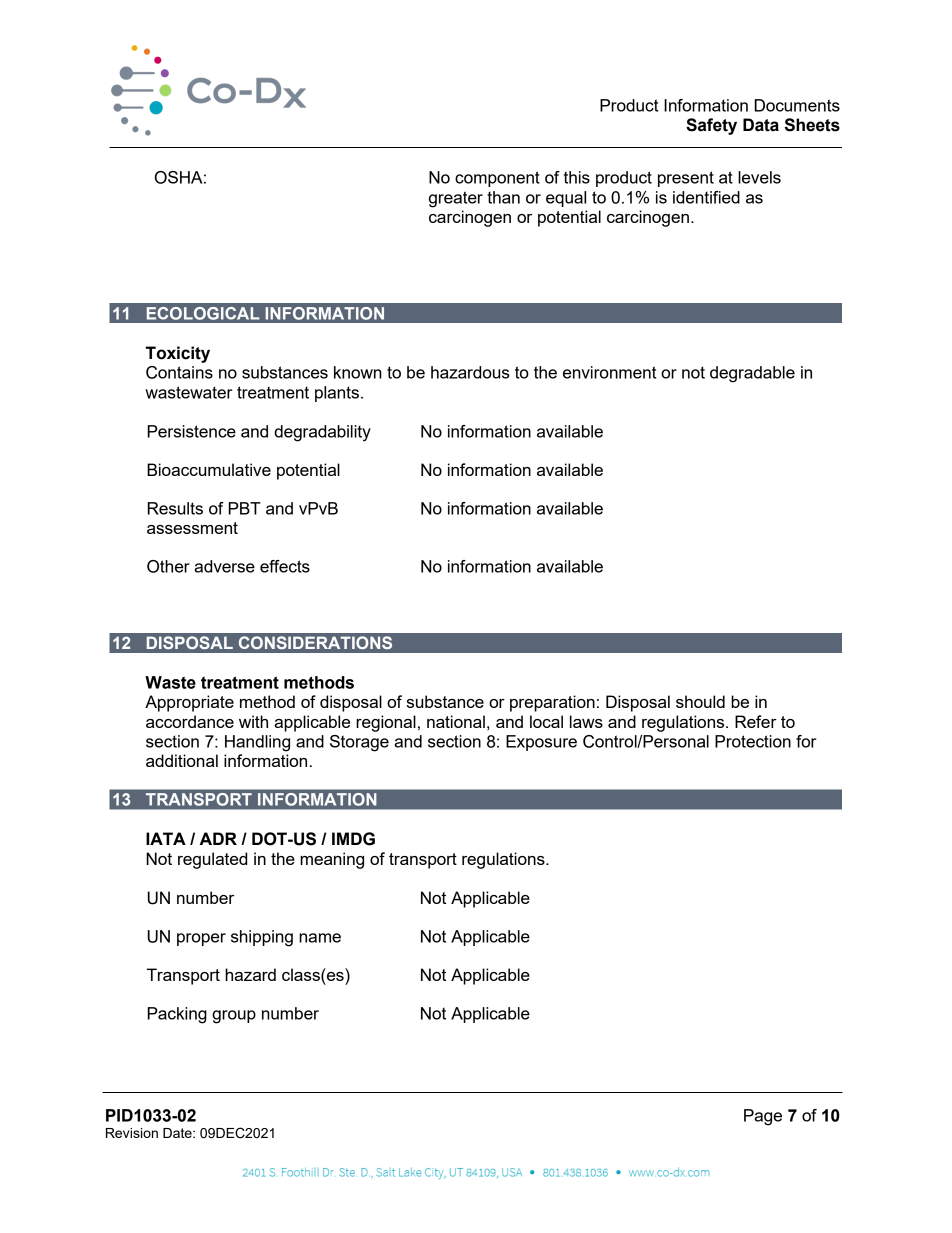  I want to click on national, so click(456, 721).
